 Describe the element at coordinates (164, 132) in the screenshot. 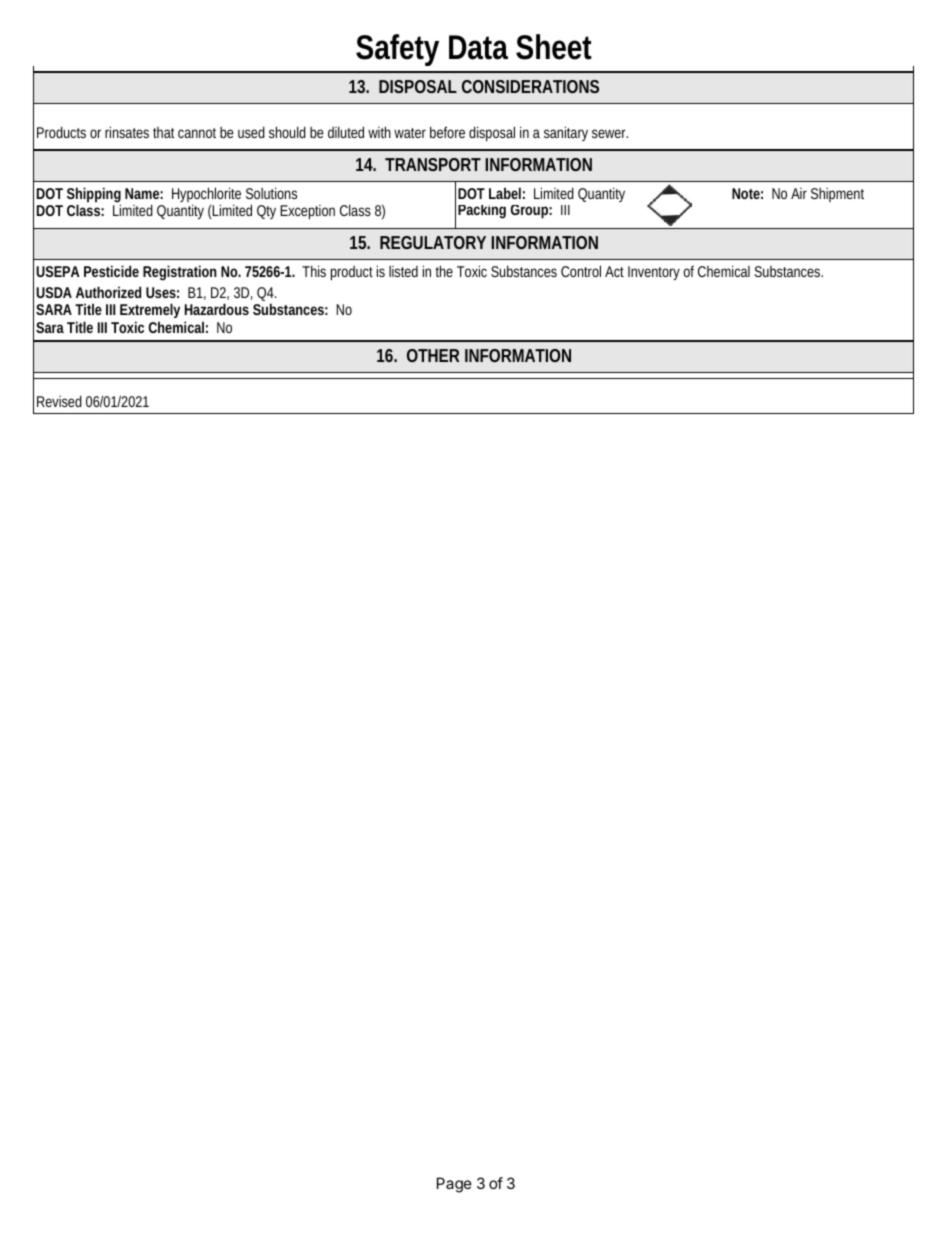

I see `that` at that location.
